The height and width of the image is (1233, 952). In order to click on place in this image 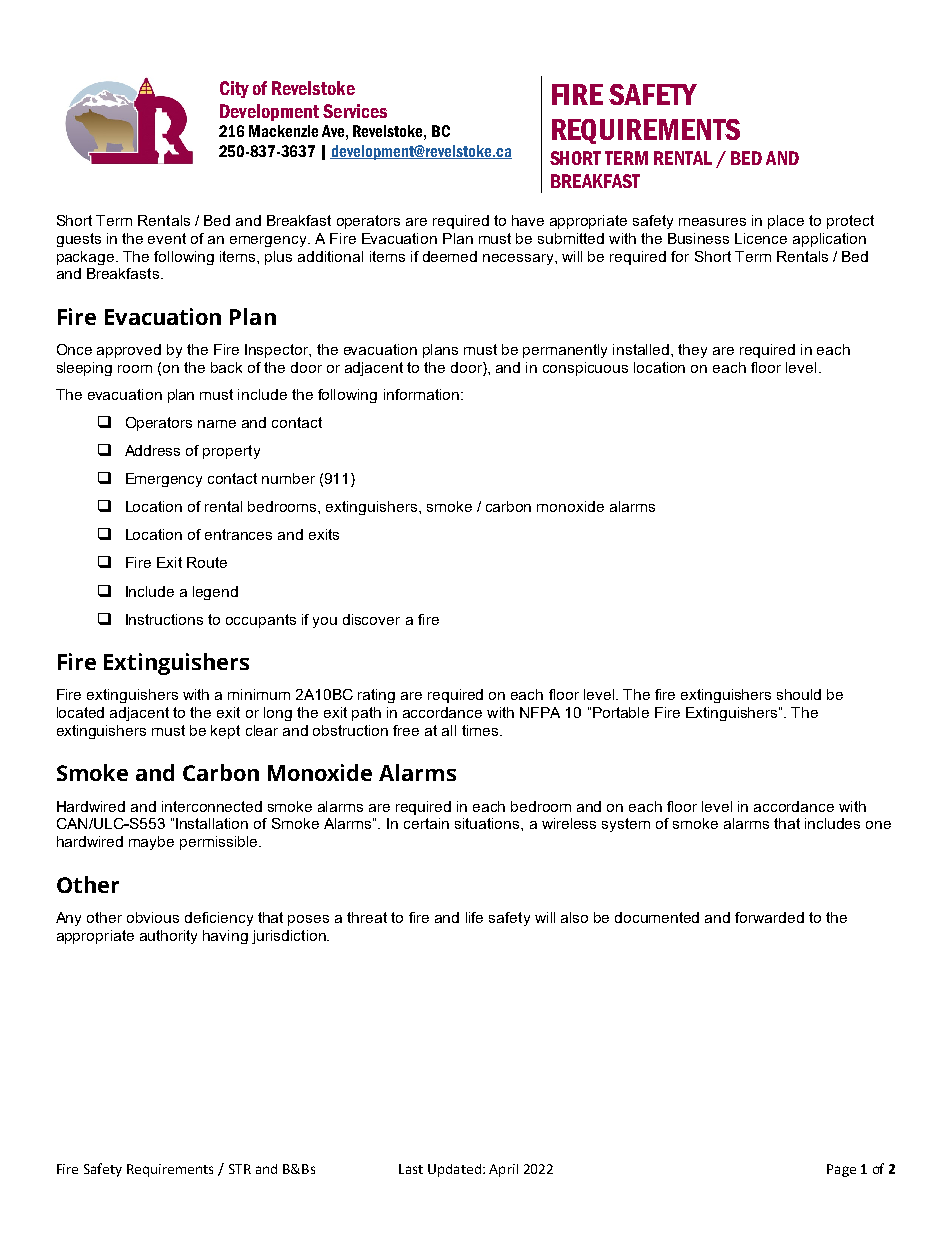, I will do `click(786, 222)`.
